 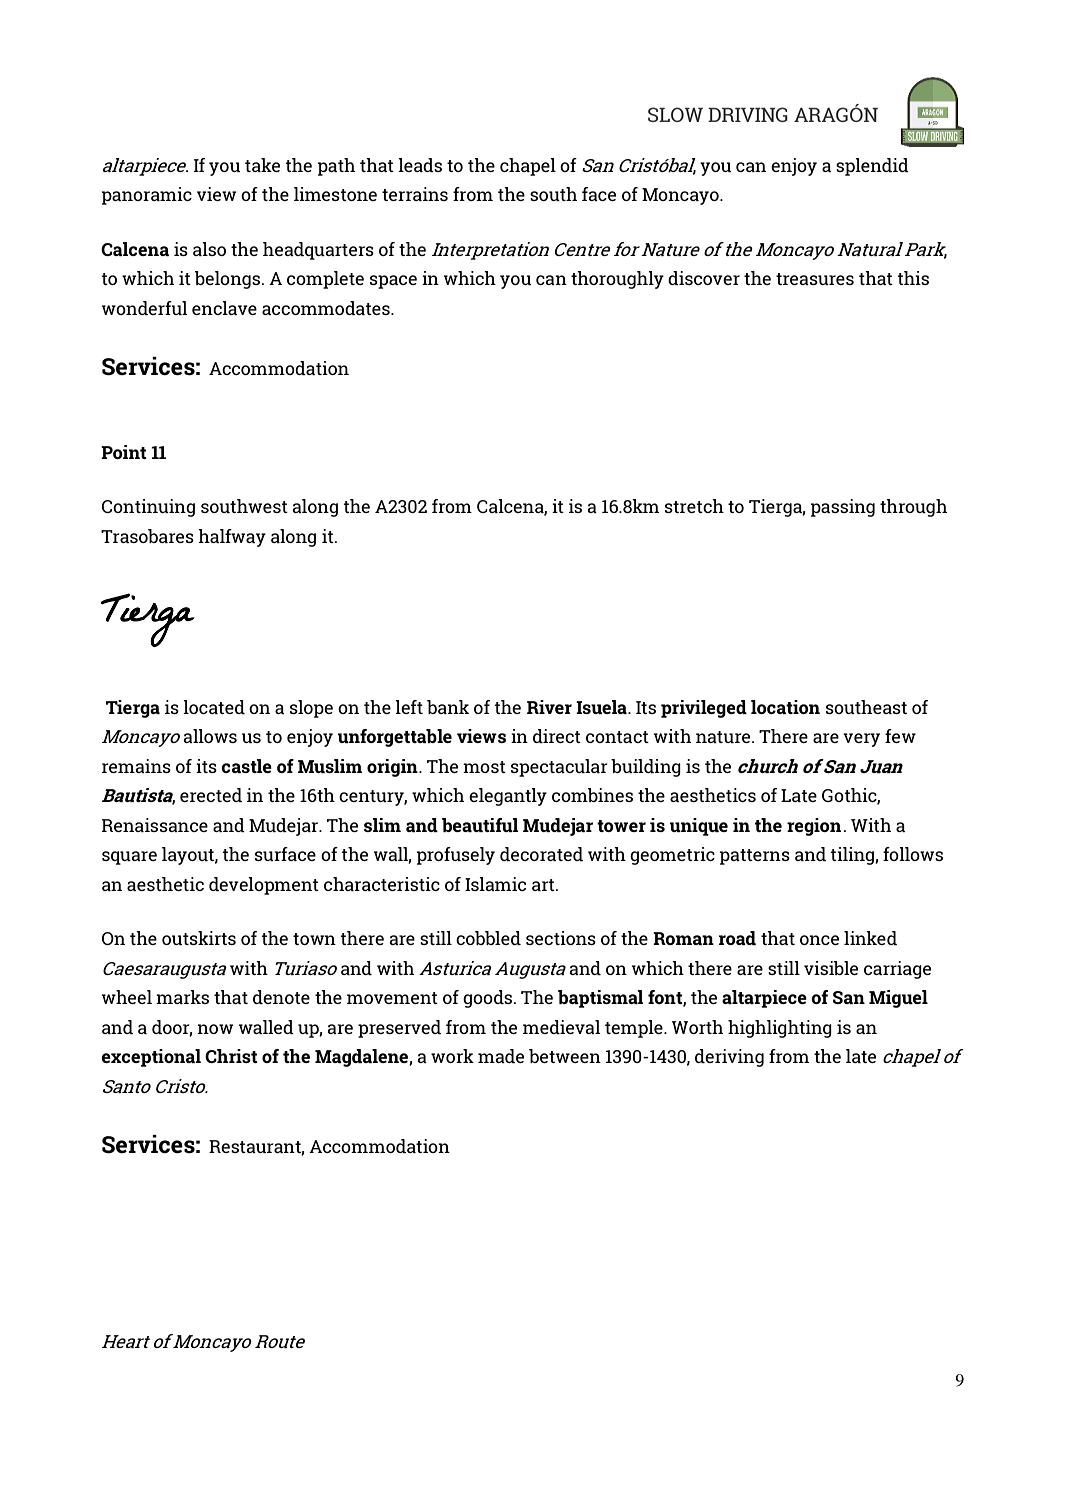 I want to click on splendid, so click(x=872, y=167).
